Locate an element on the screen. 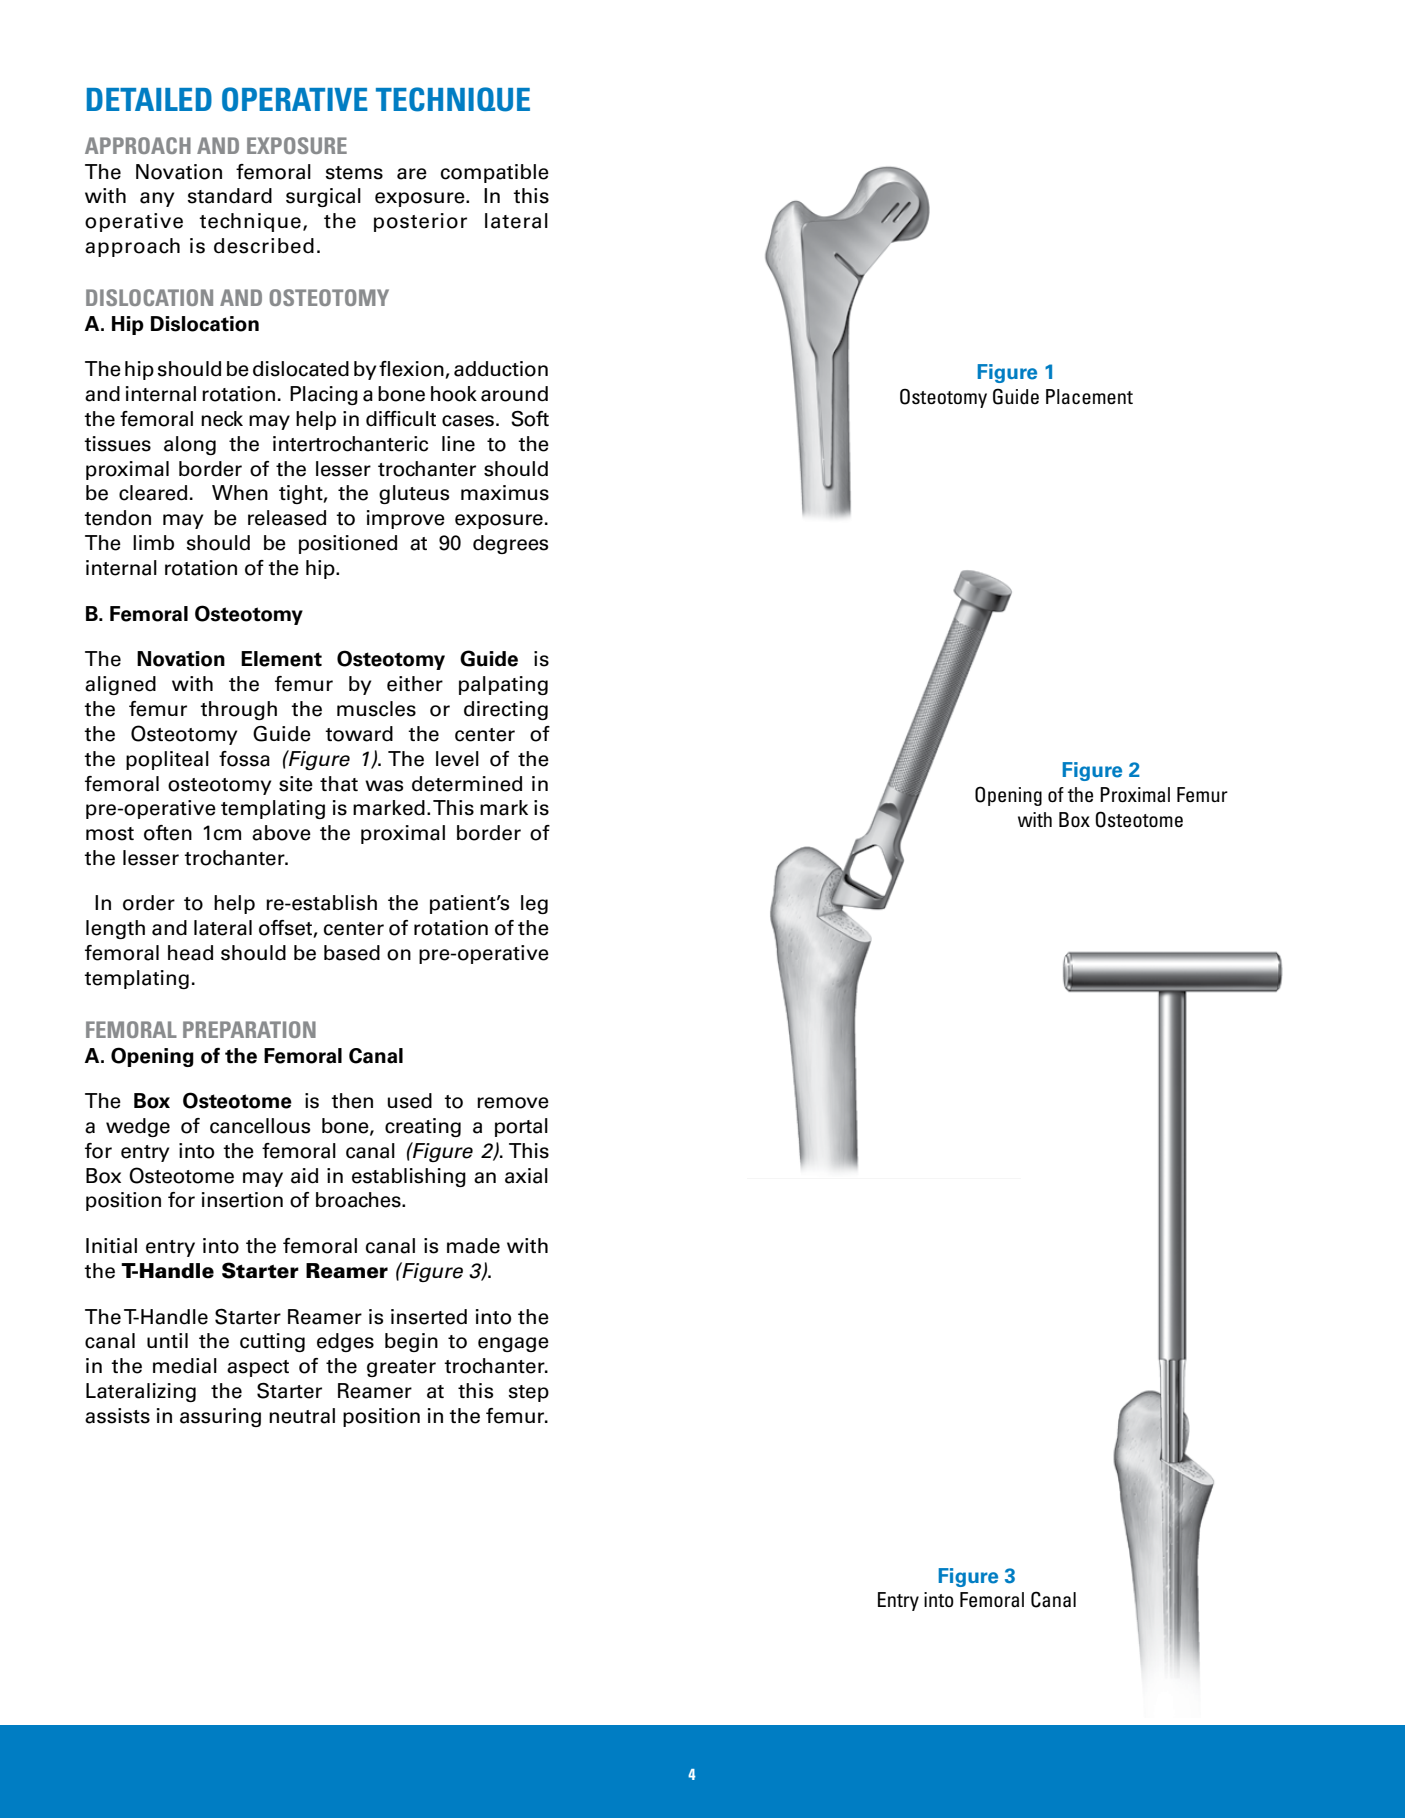 This screenshot has width=1405, height=1818. remove is located at coordinates (513, 1103).
